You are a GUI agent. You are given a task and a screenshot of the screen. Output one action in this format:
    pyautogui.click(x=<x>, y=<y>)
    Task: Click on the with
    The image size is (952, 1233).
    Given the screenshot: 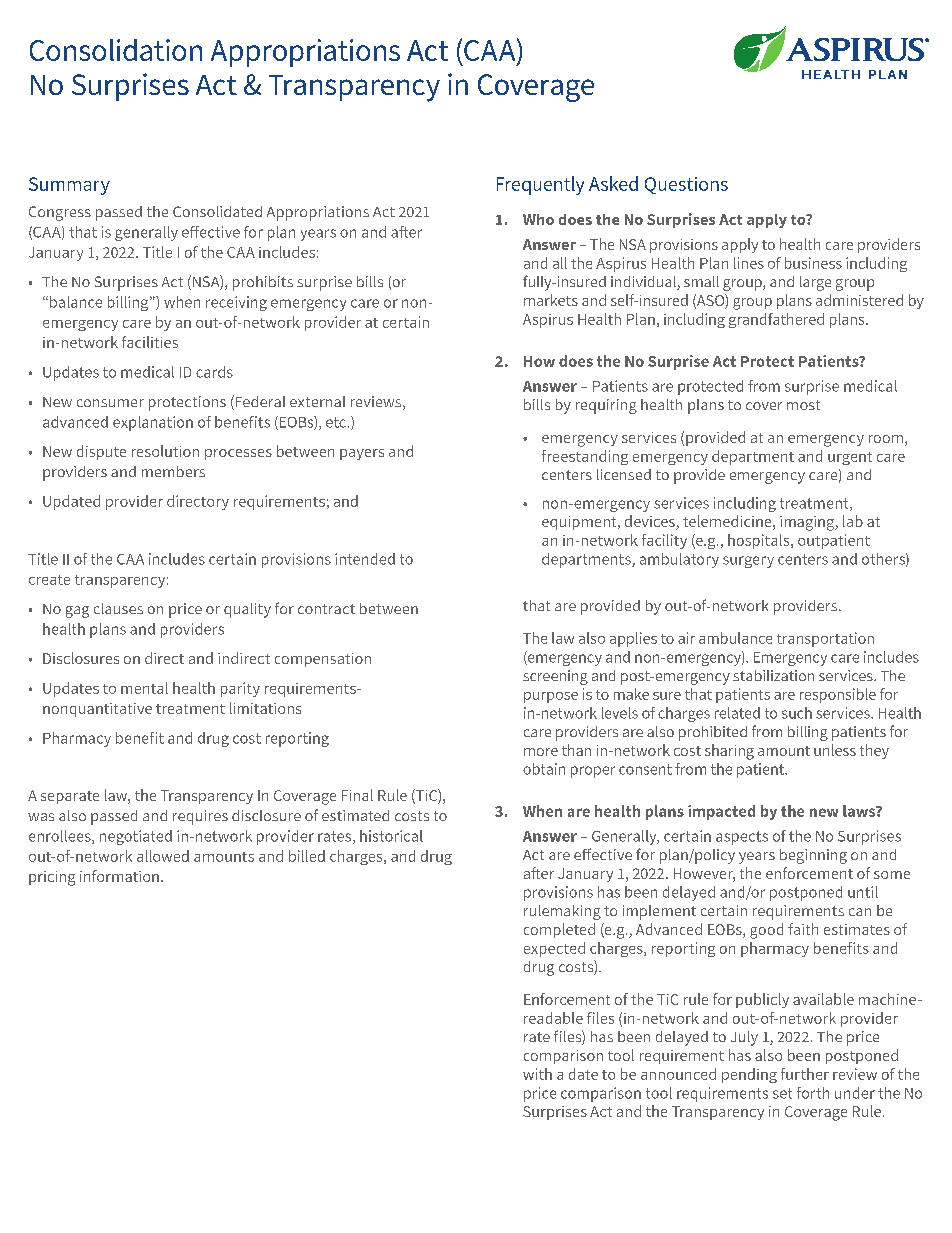 What is the action you would take?
    pyautogui.click(x=537, y=1074)
